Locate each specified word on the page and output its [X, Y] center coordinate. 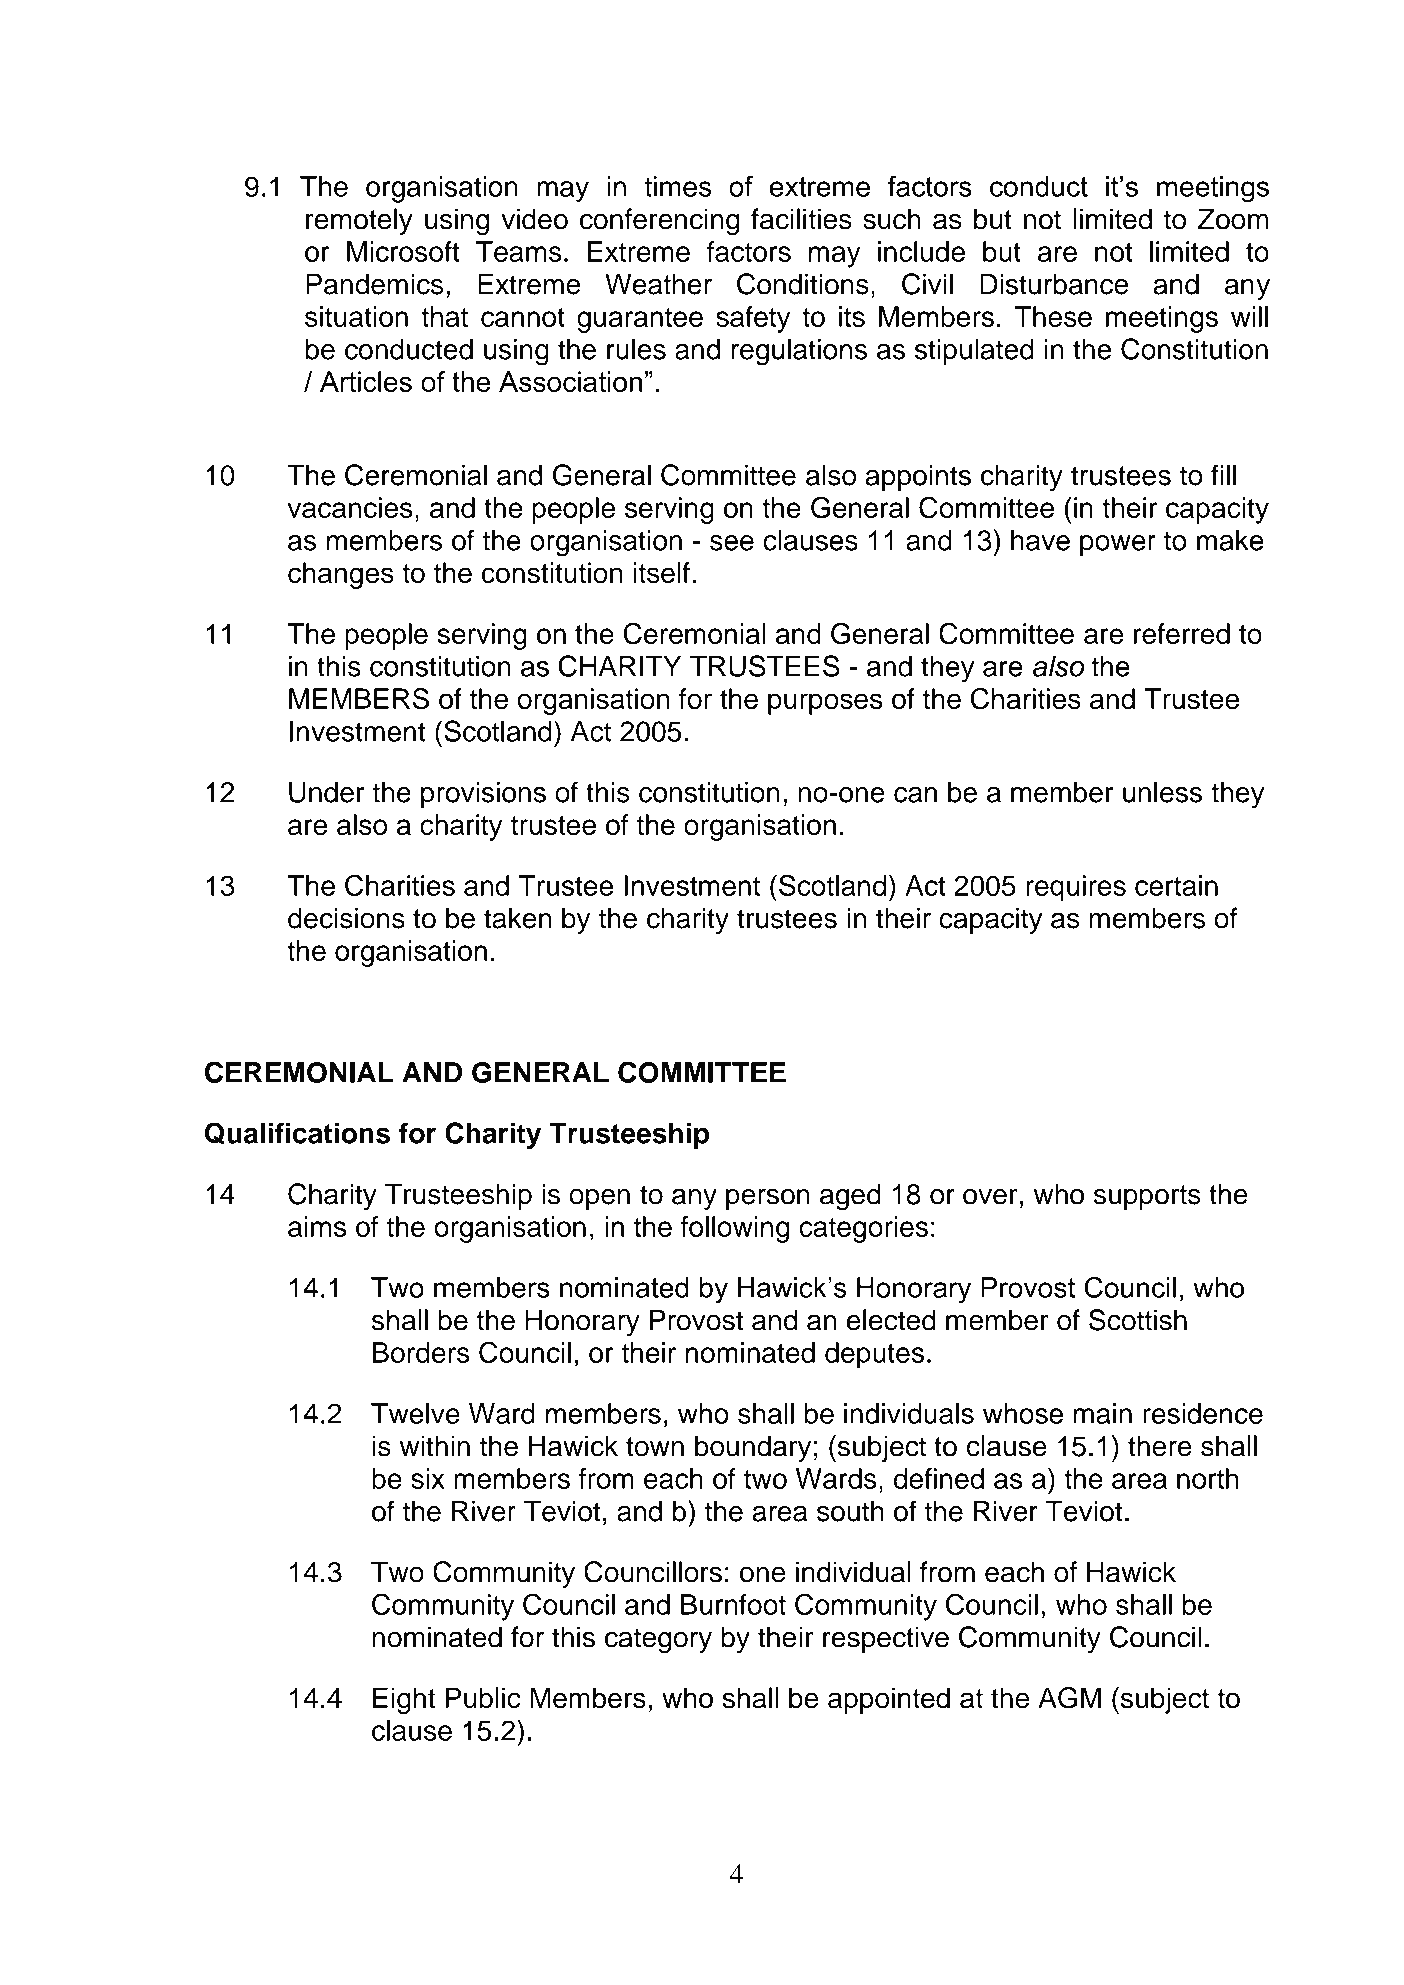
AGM [1069, 1698]
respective [886, 1639]
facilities [801, 219]
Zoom [1233, 219]
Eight [404, 1700]
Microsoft [403, 251]
